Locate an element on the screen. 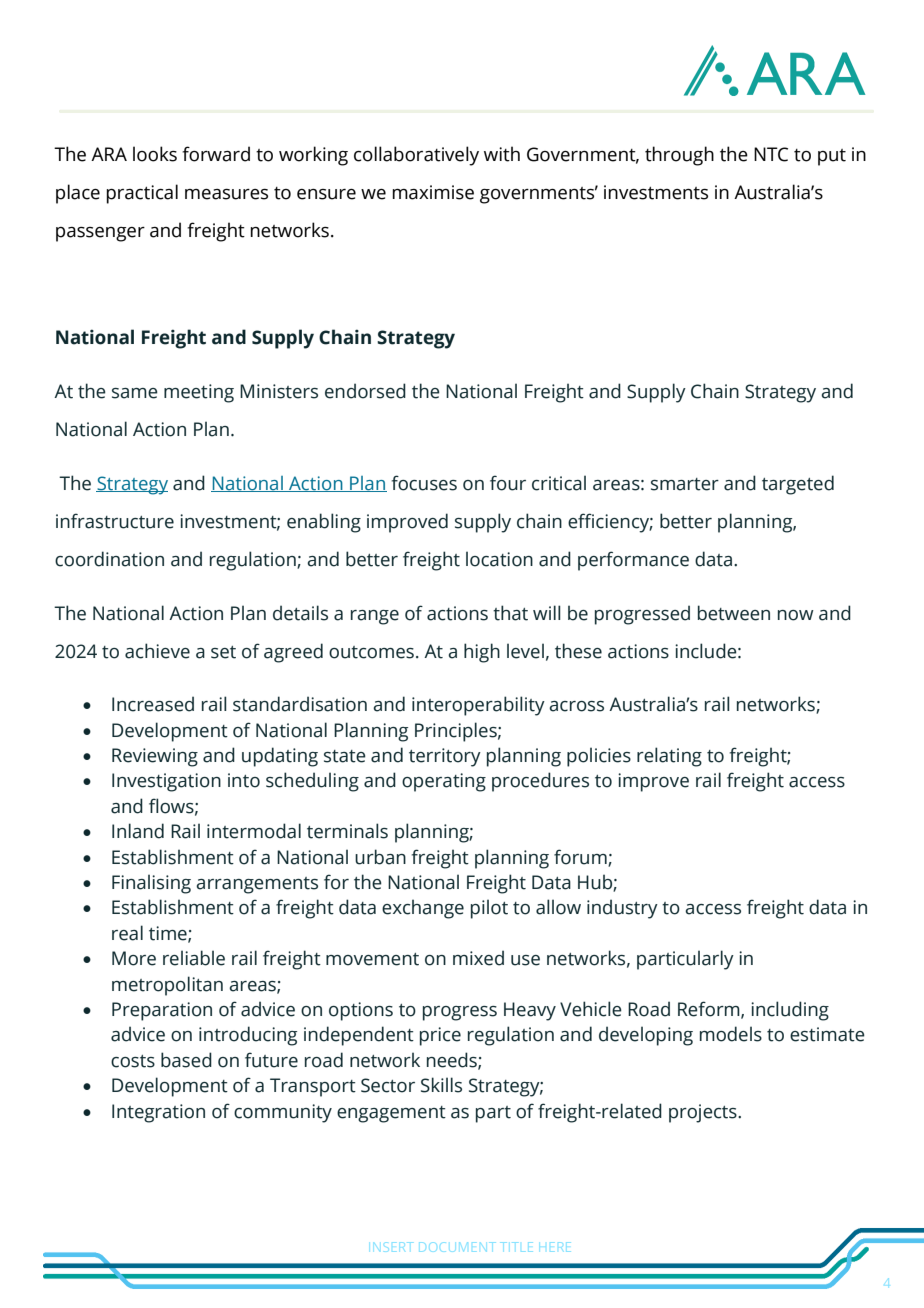  NTC is located at coordinates (771, 154).
